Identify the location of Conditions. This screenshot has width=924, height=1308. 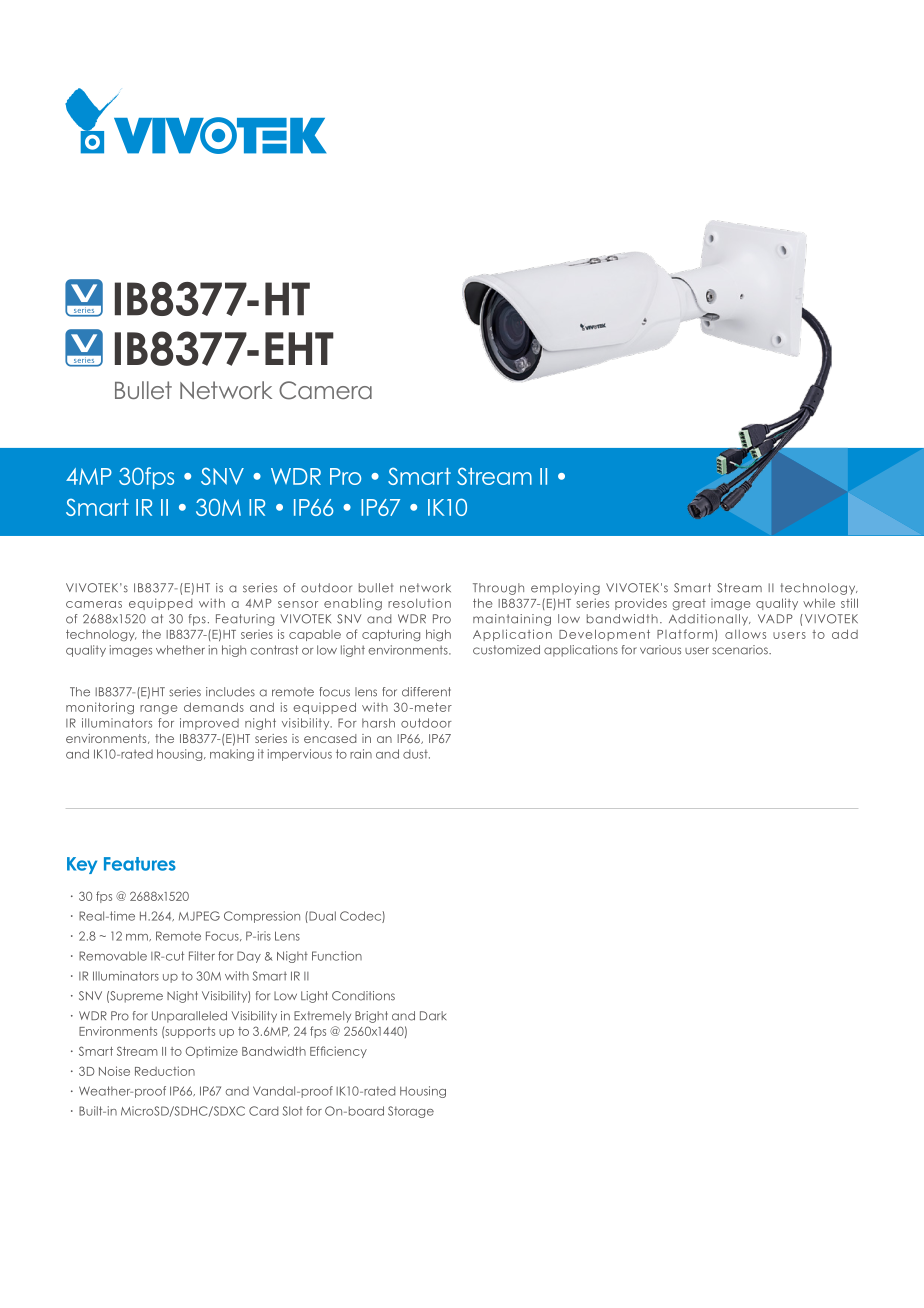
(363, 996).
